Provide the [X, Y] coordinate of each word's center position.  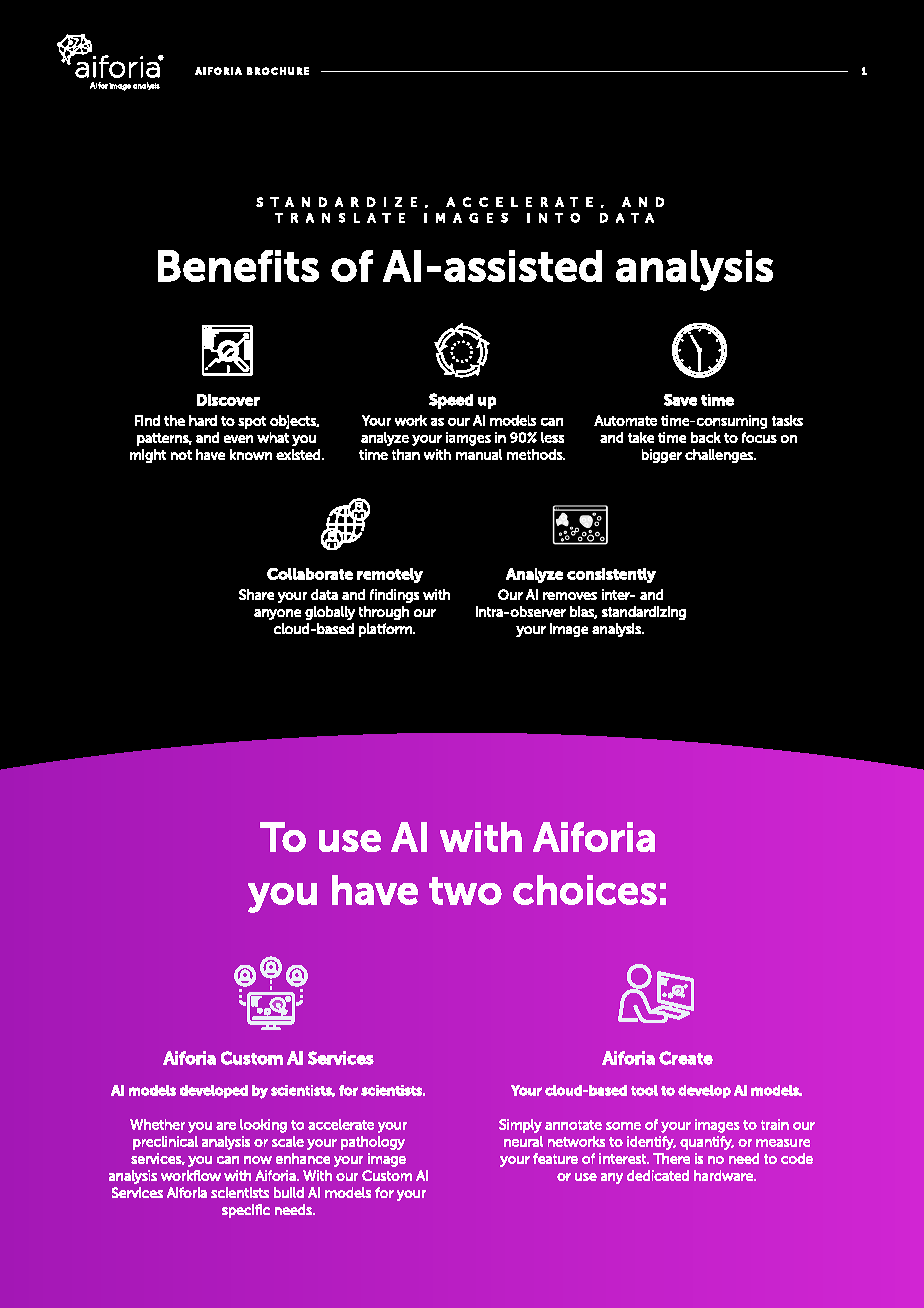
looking [263, 1126]
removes [570, 596]
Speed [451, 401]
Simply [520, 1126]
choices [585, 890]
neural [523, 1141]
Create [686, 1058]
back [706, 437]
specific [246, 1211]
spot [252, 422]
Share [256, 594]
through [384, 613]
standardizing [644, 613]
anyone [277, 614]
